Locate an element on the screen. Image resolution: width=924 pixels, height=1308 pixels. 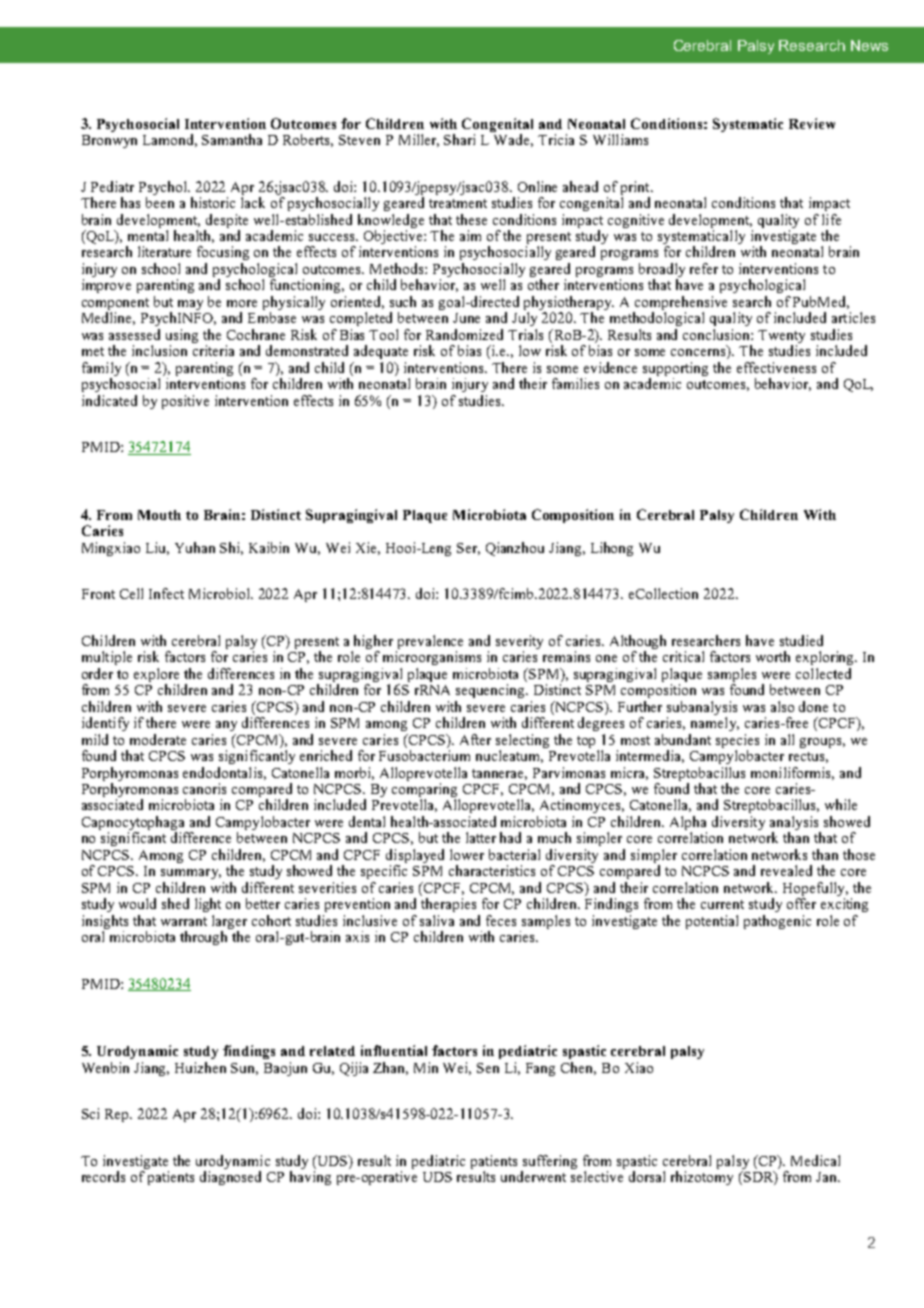
severity is located at coordinates (519, 643).
